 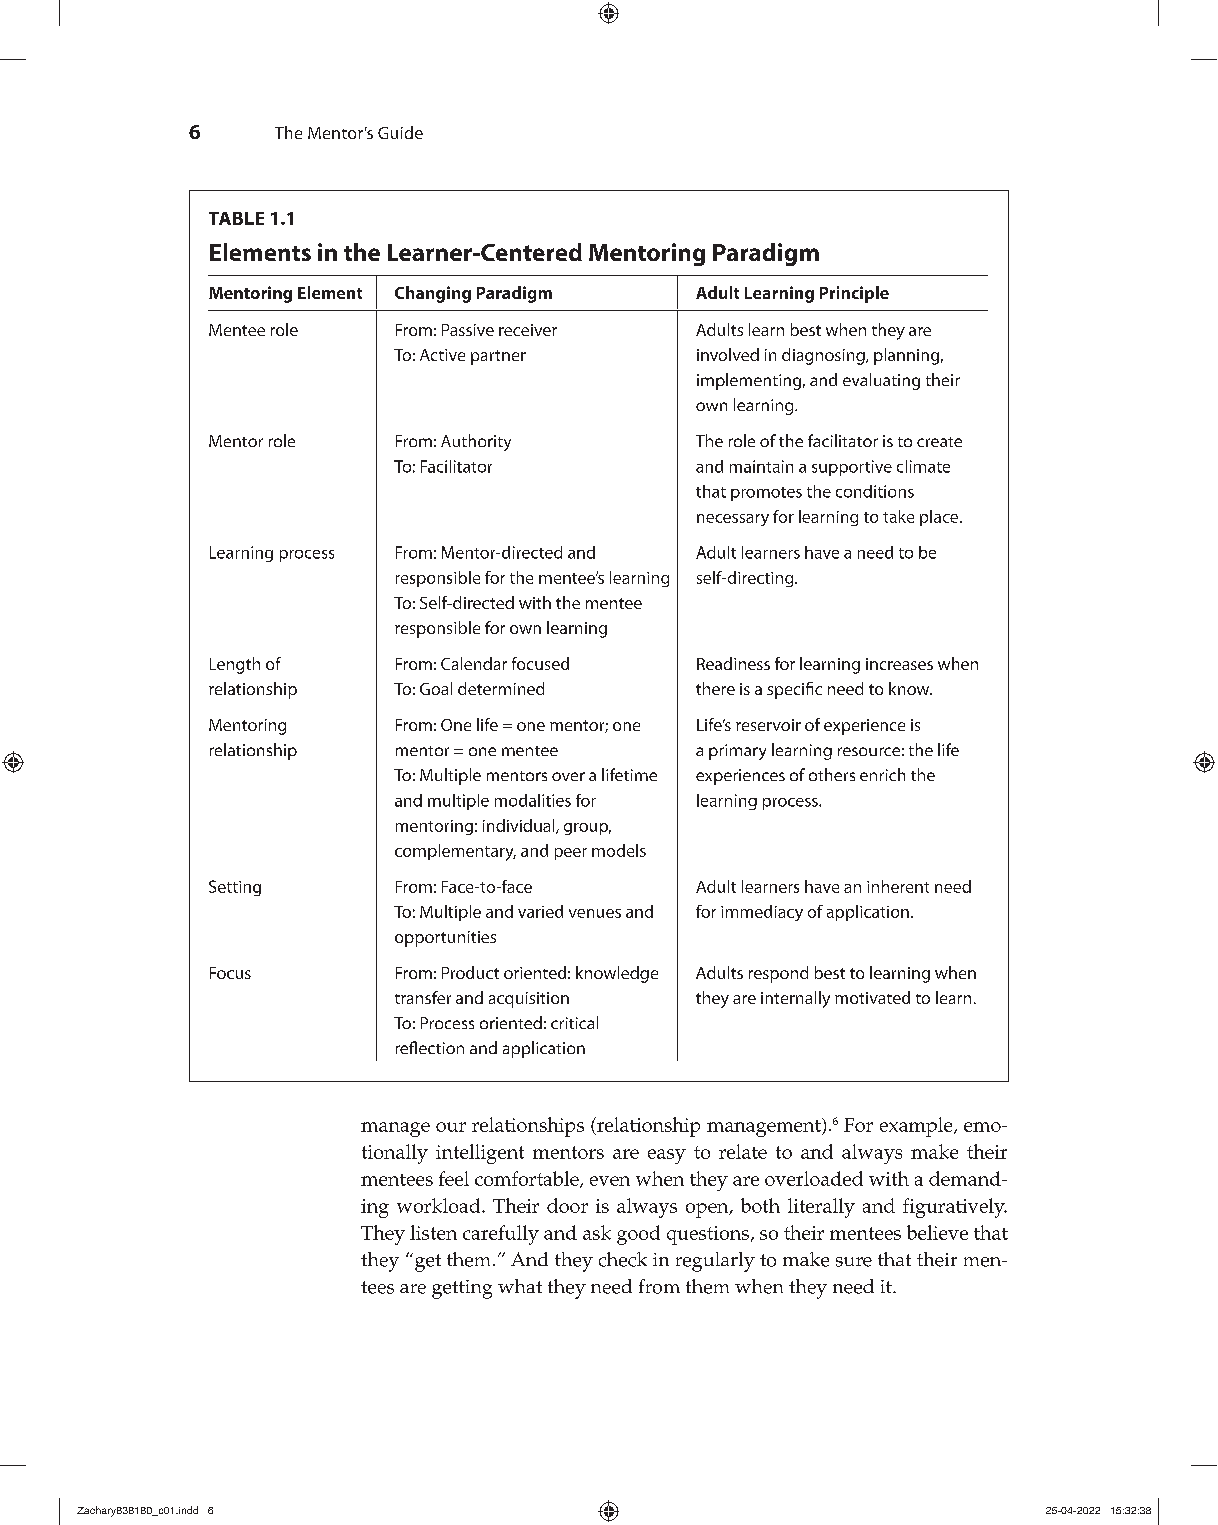 I want to click on Length, so click(x=235, y=665).
